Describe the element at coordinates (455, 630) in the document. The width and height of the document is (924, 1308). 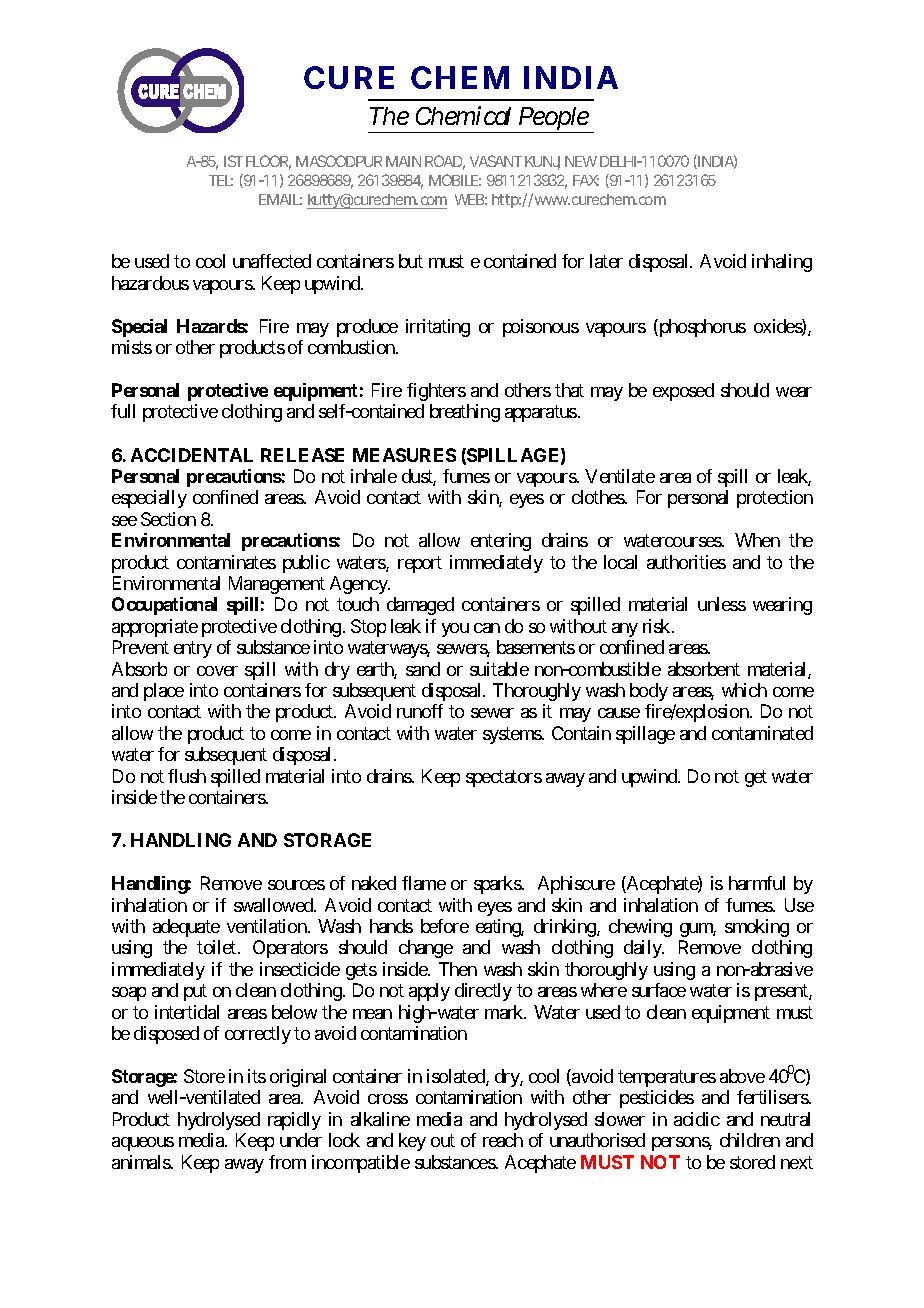
I see `you` at that location.
